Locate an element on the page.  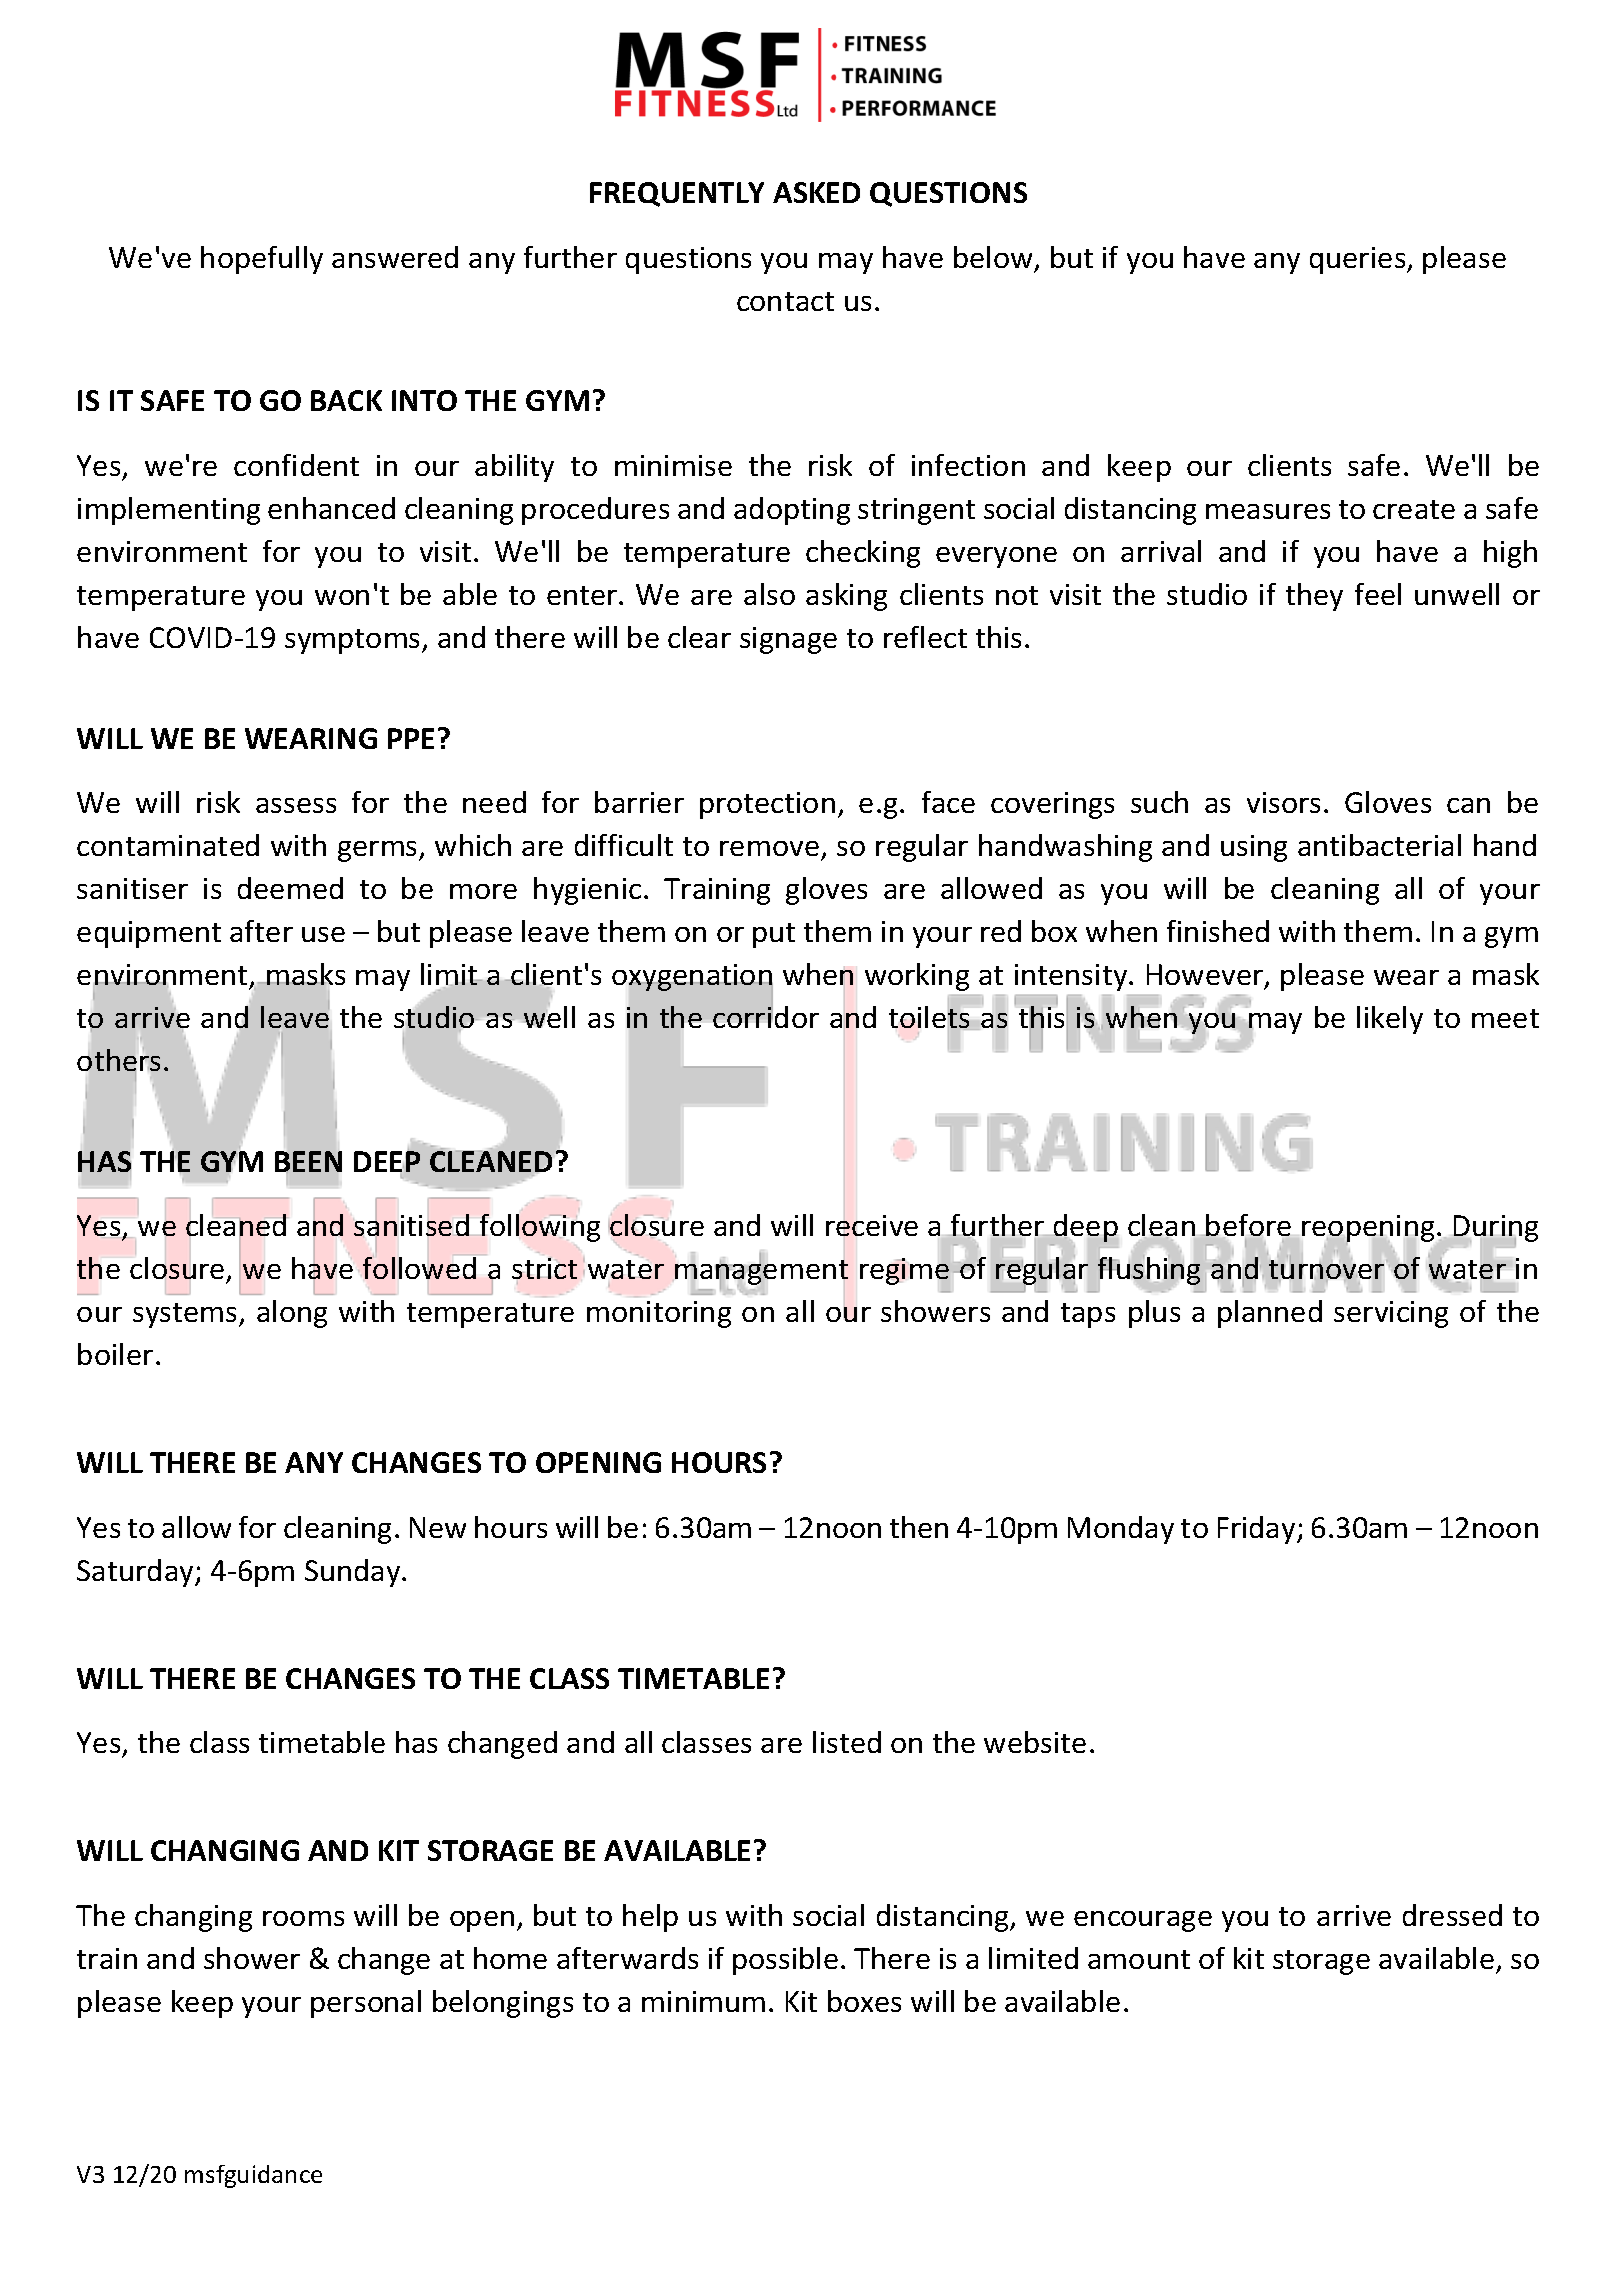
dressed is located at coordinates (1452, 1915).
